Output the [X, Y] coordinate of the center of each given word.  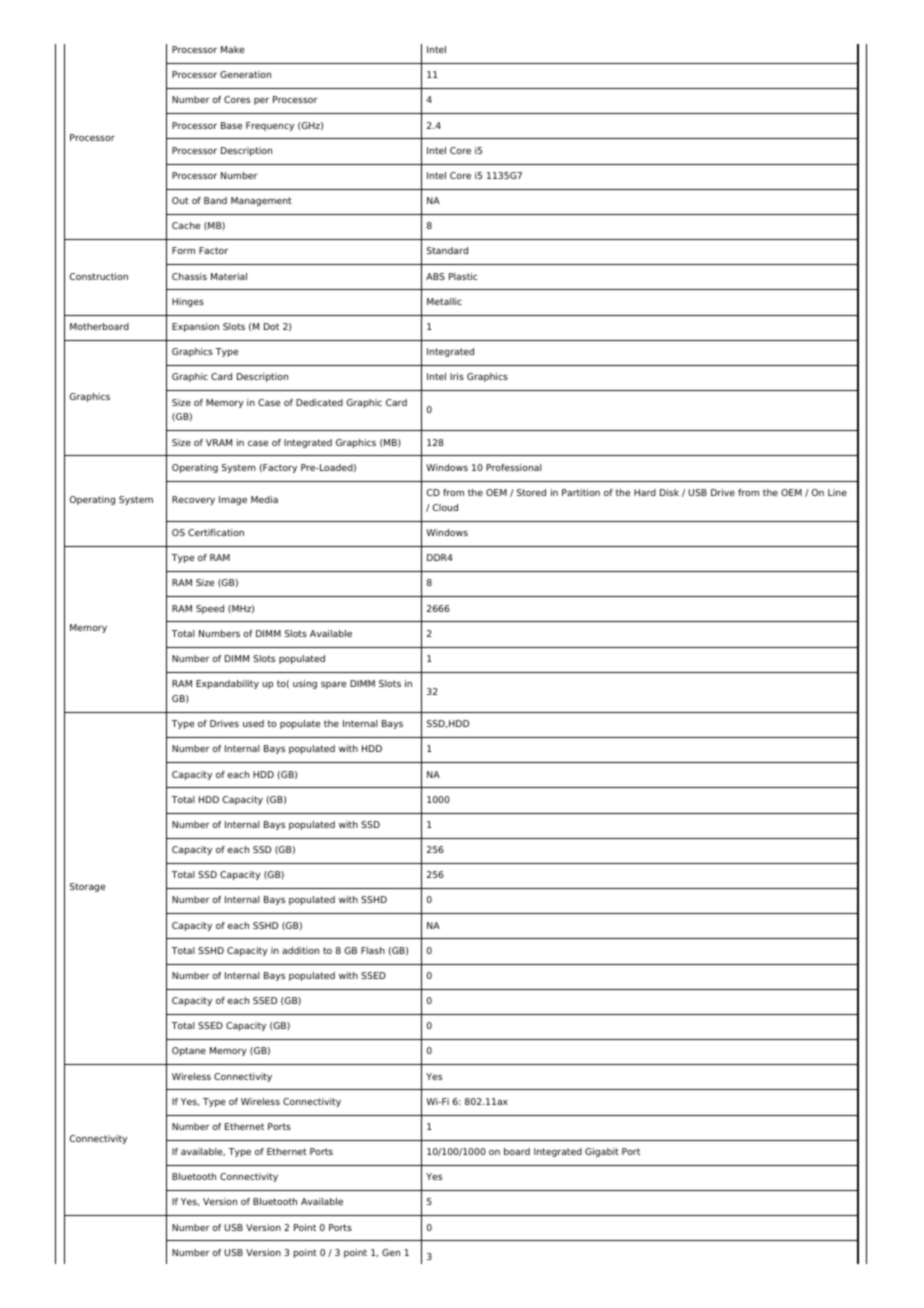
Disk [669, 492]
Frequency [270, 126]
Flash [373, 950]
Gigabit [602, 1152]
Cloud [445, 507]
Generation [245, 74]
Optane [189, 1051]
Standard [447, 250]
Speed [210, 609]
